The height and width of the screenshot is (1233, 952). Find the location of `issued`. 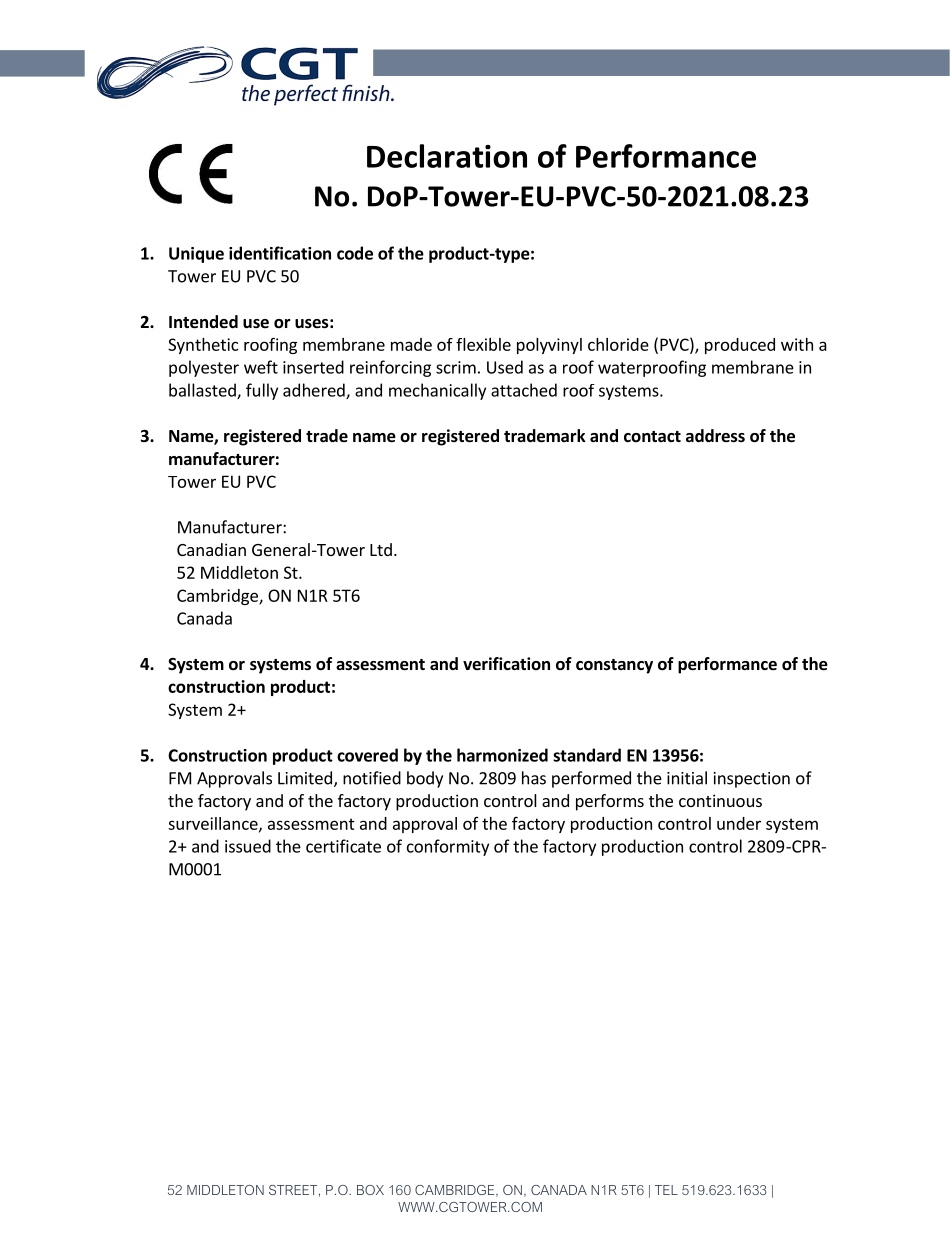

issued is located at coordinates (248, 846).
